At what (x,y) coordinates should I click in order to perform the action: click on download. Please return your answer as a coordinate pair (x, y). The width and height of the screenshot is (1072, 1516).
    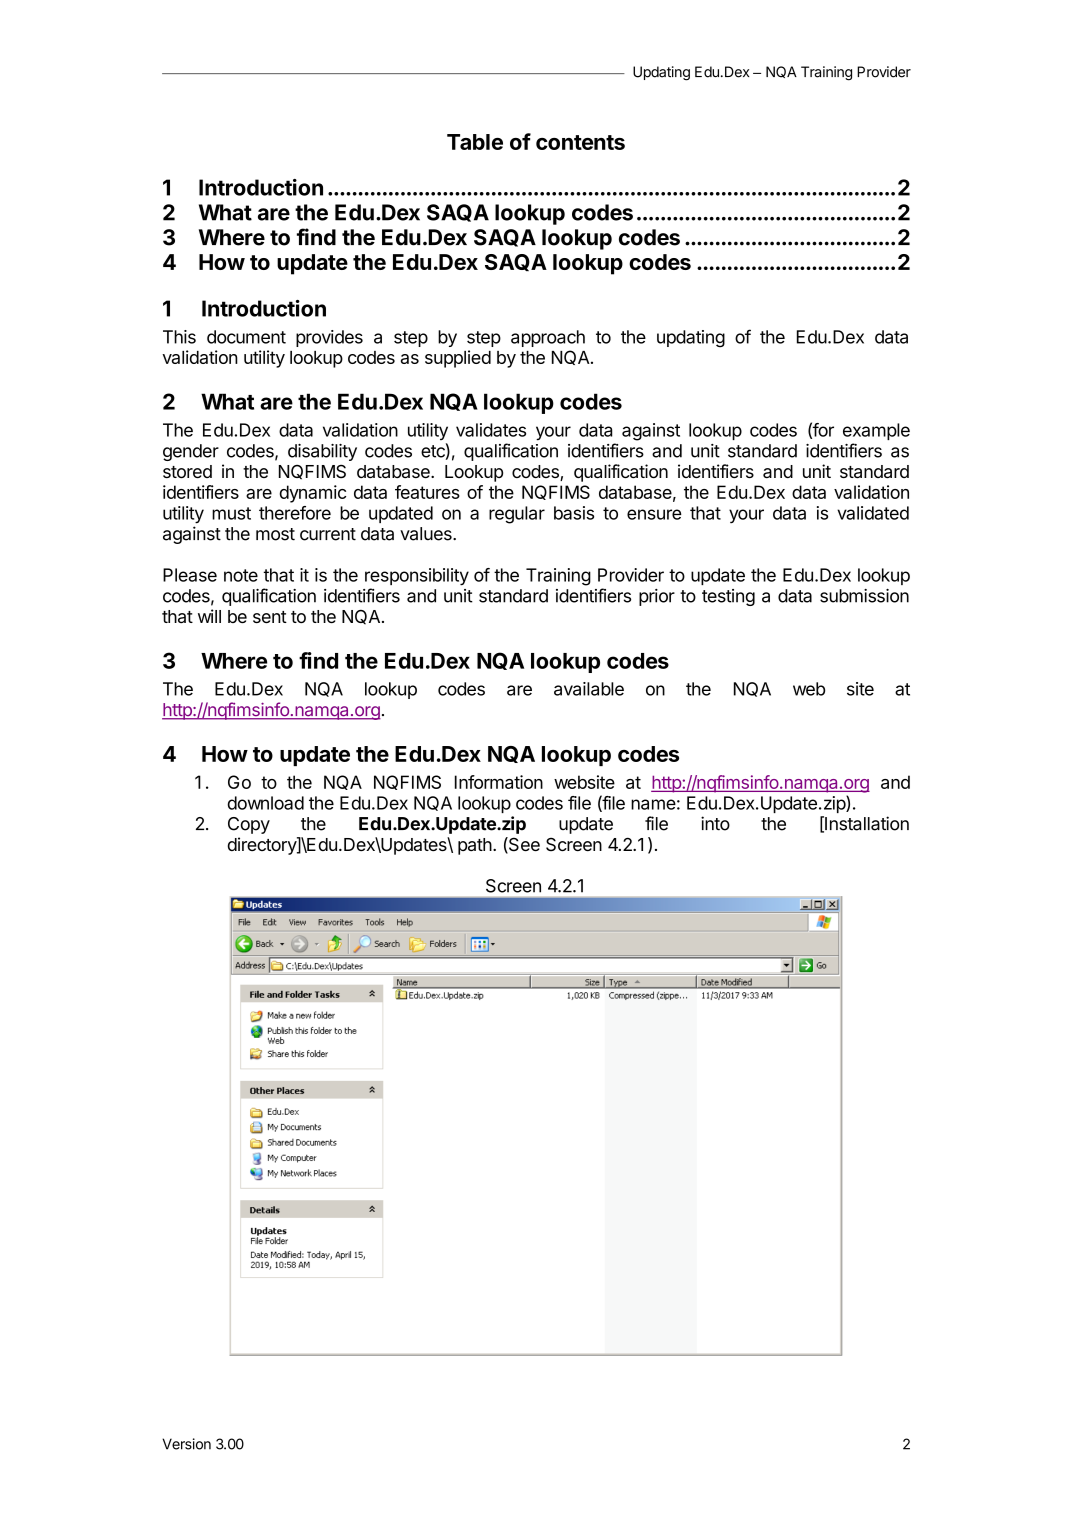
    Looking at the image, I should click on (265, 803).
